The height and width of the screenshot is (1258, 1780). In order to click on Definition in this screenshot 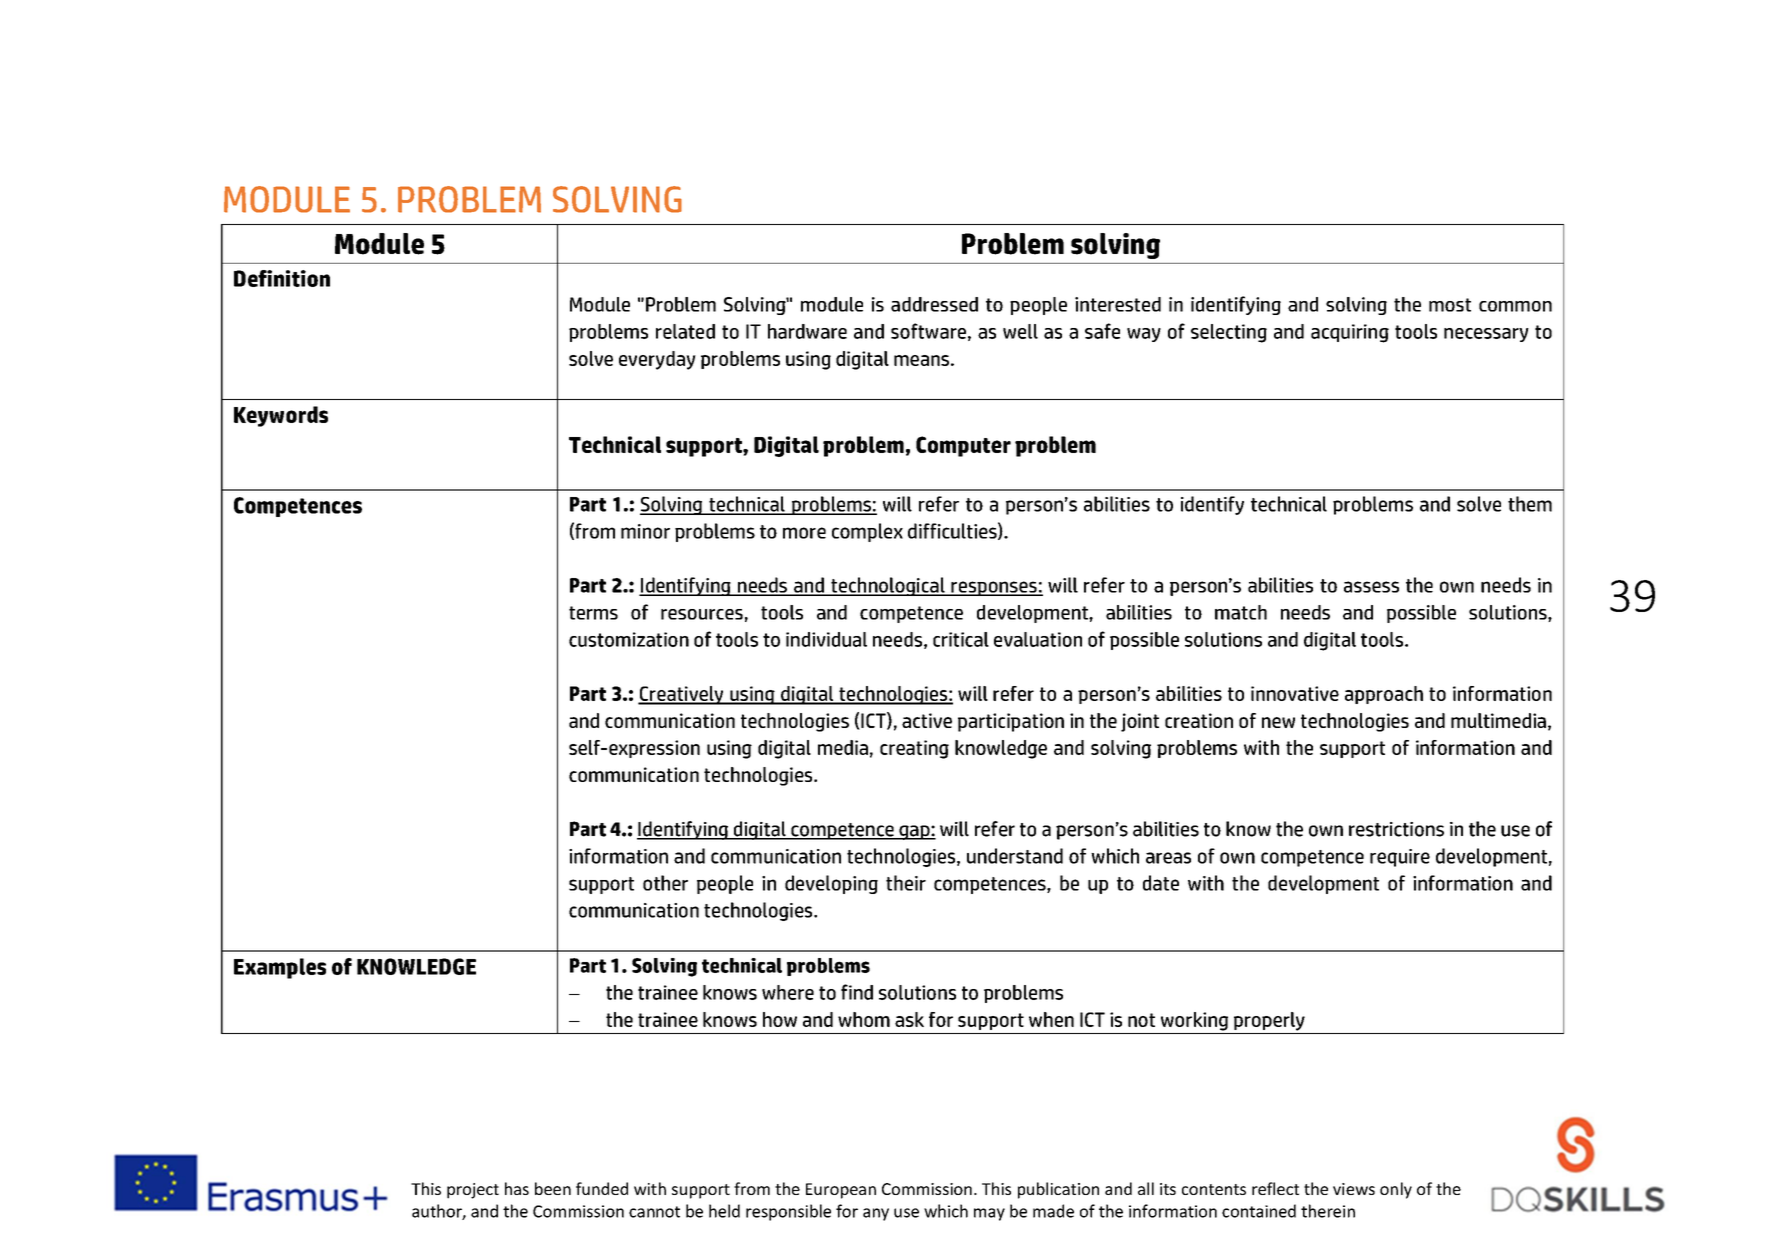, I will do `click(282, 278)`.
